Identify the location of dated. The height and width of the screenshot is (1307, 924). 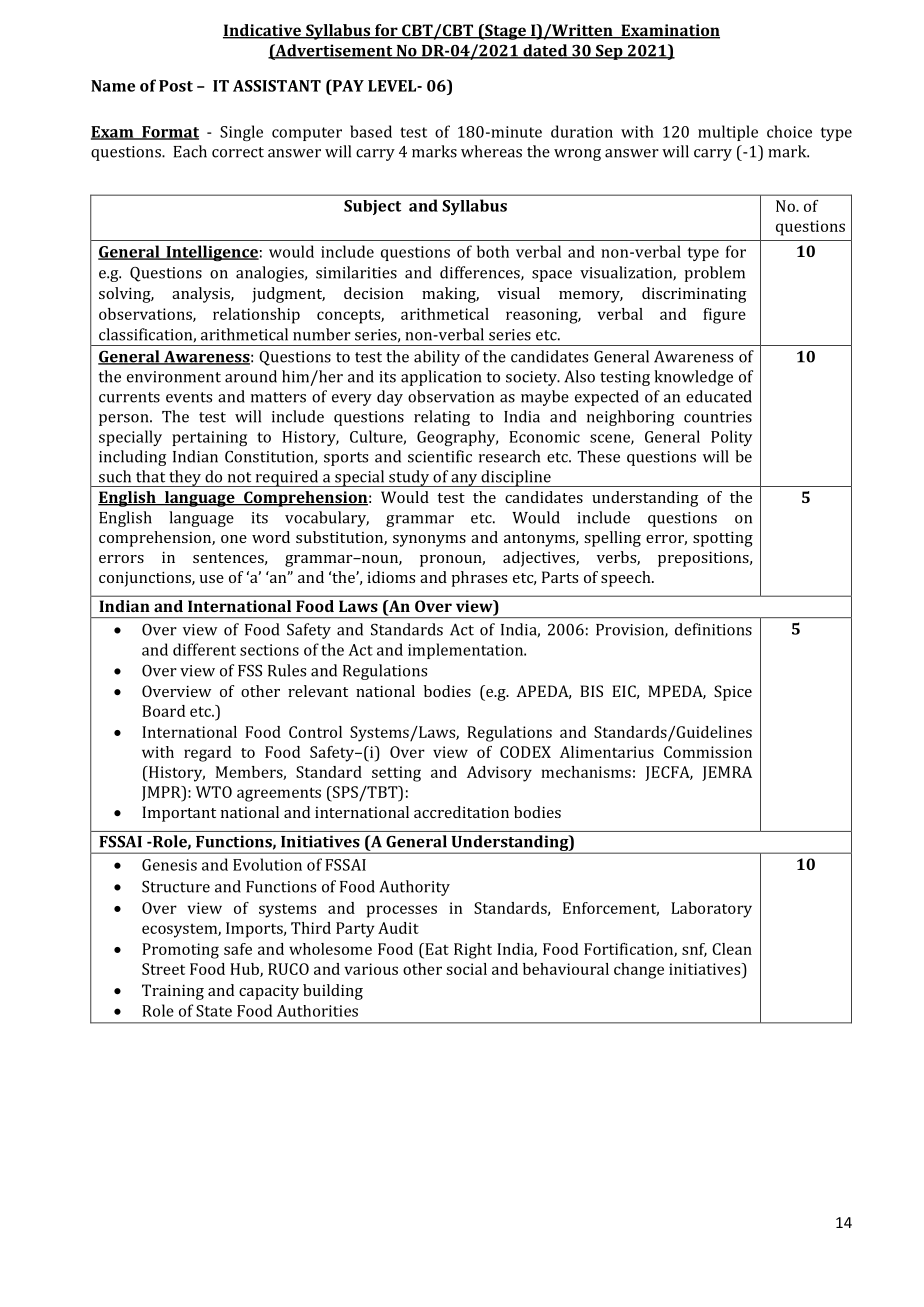
(545, 51).
